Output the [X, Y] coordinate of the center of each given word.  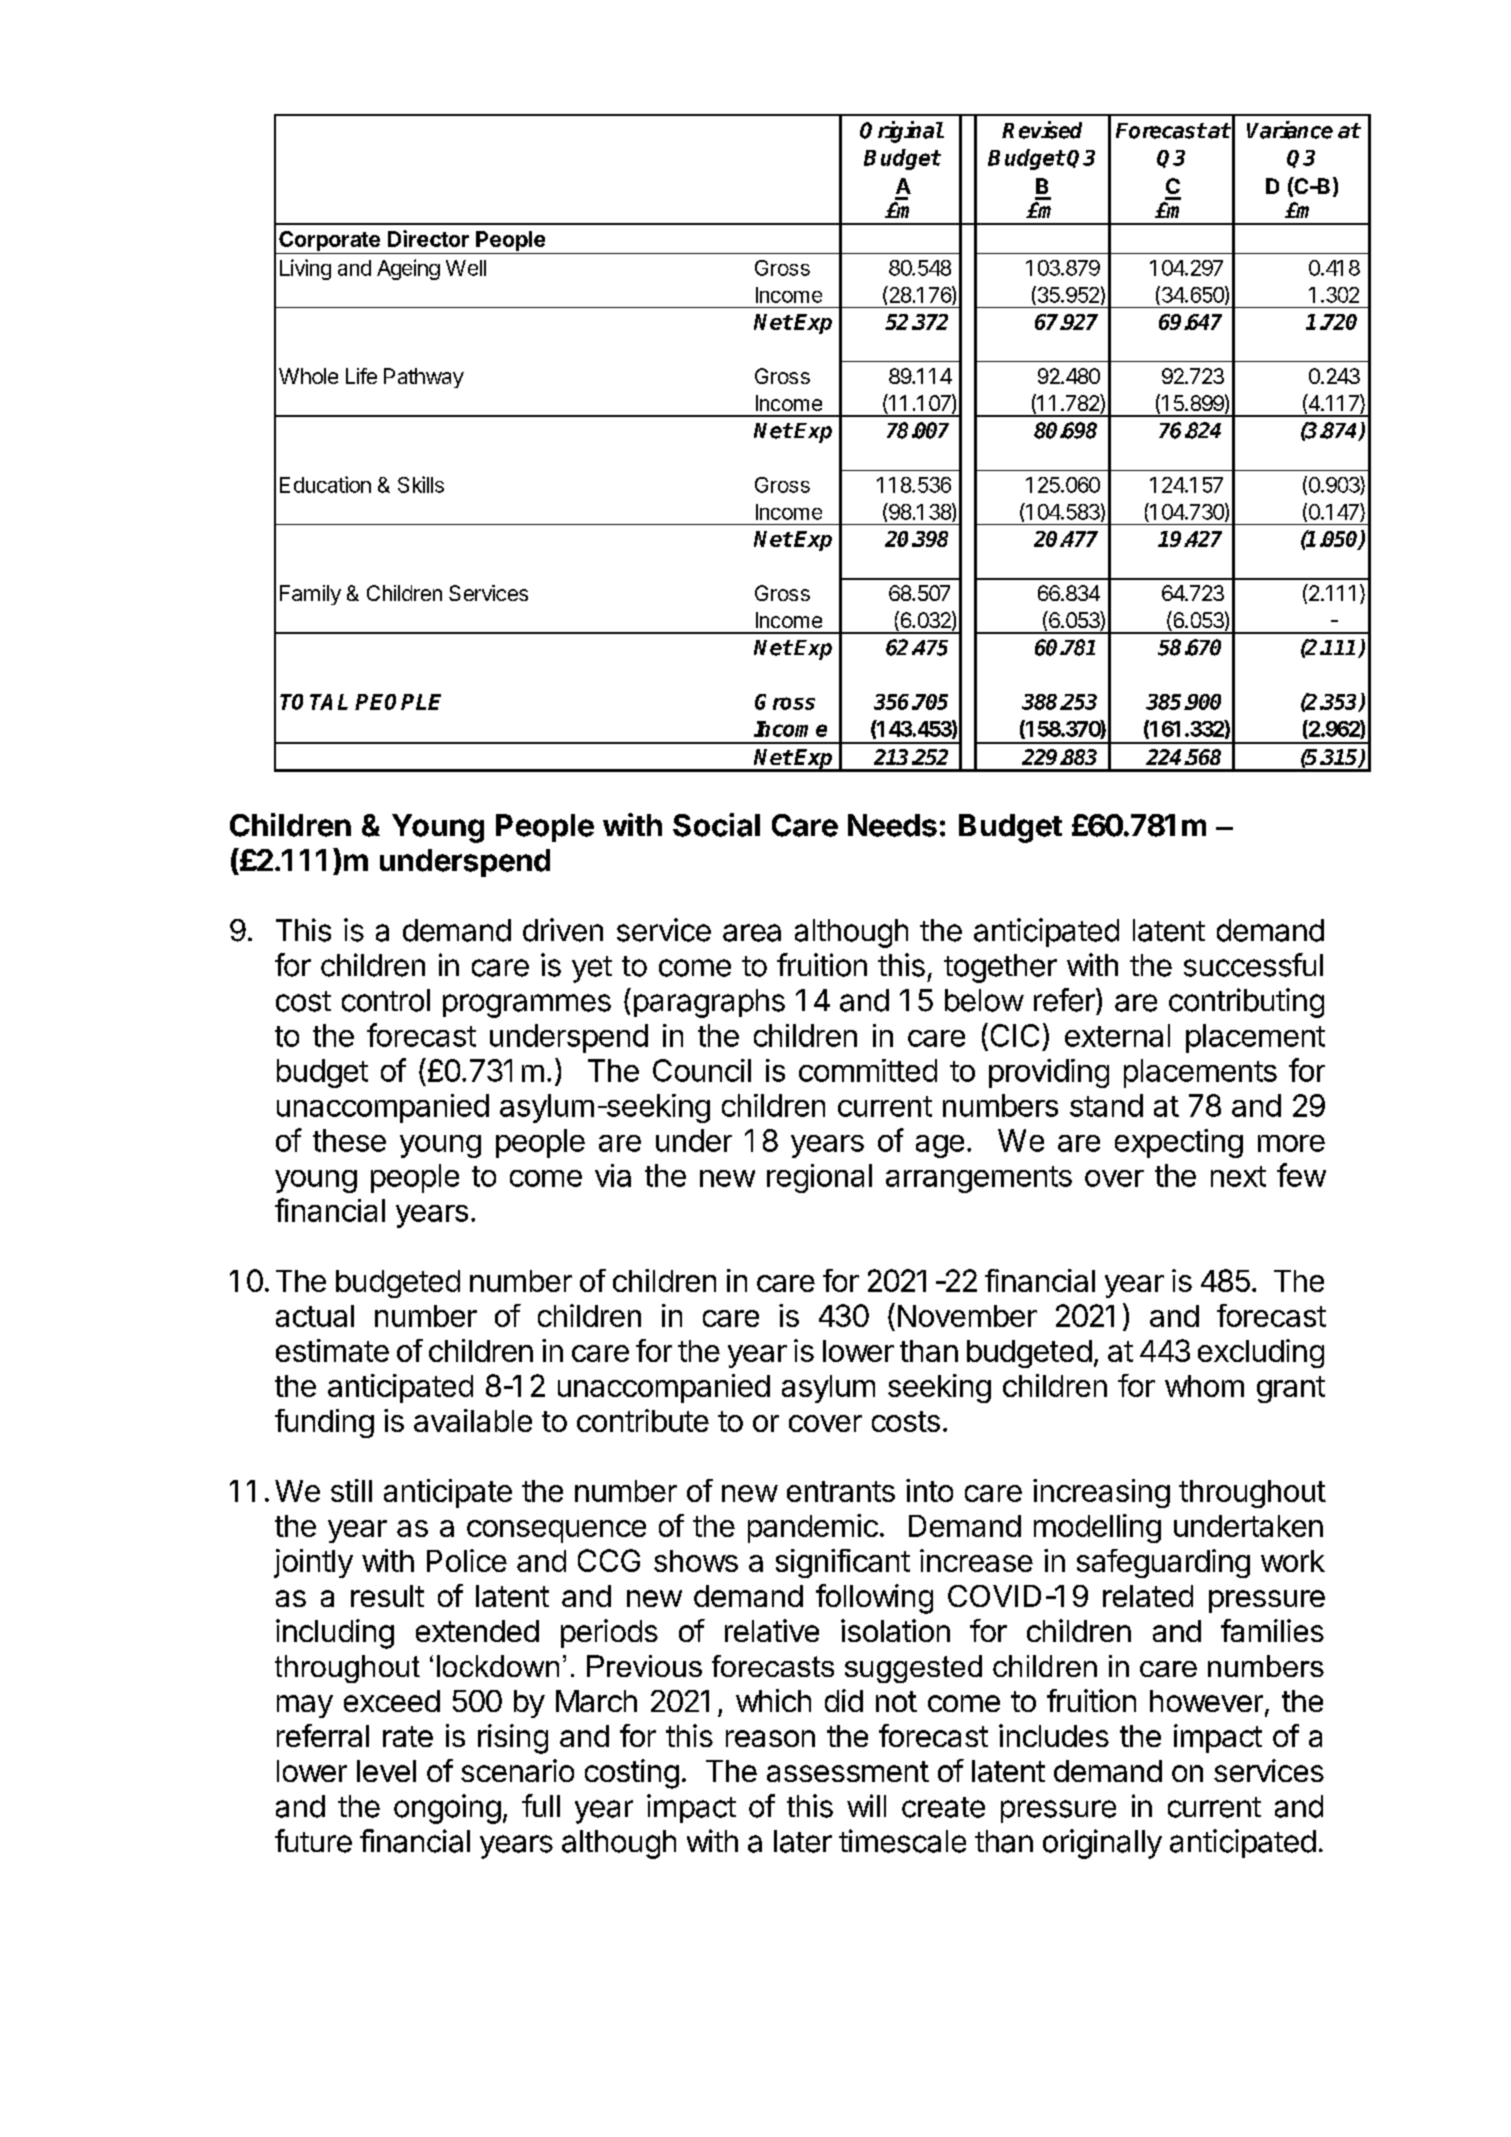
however [1206, 1701]
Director [428, 238]
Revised [1042, 130]
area [752, 933]
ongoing [447, 1809]
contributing [1246, 1003]
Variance [1290, 130]
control [386, 1000]
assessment [848, 1771]
